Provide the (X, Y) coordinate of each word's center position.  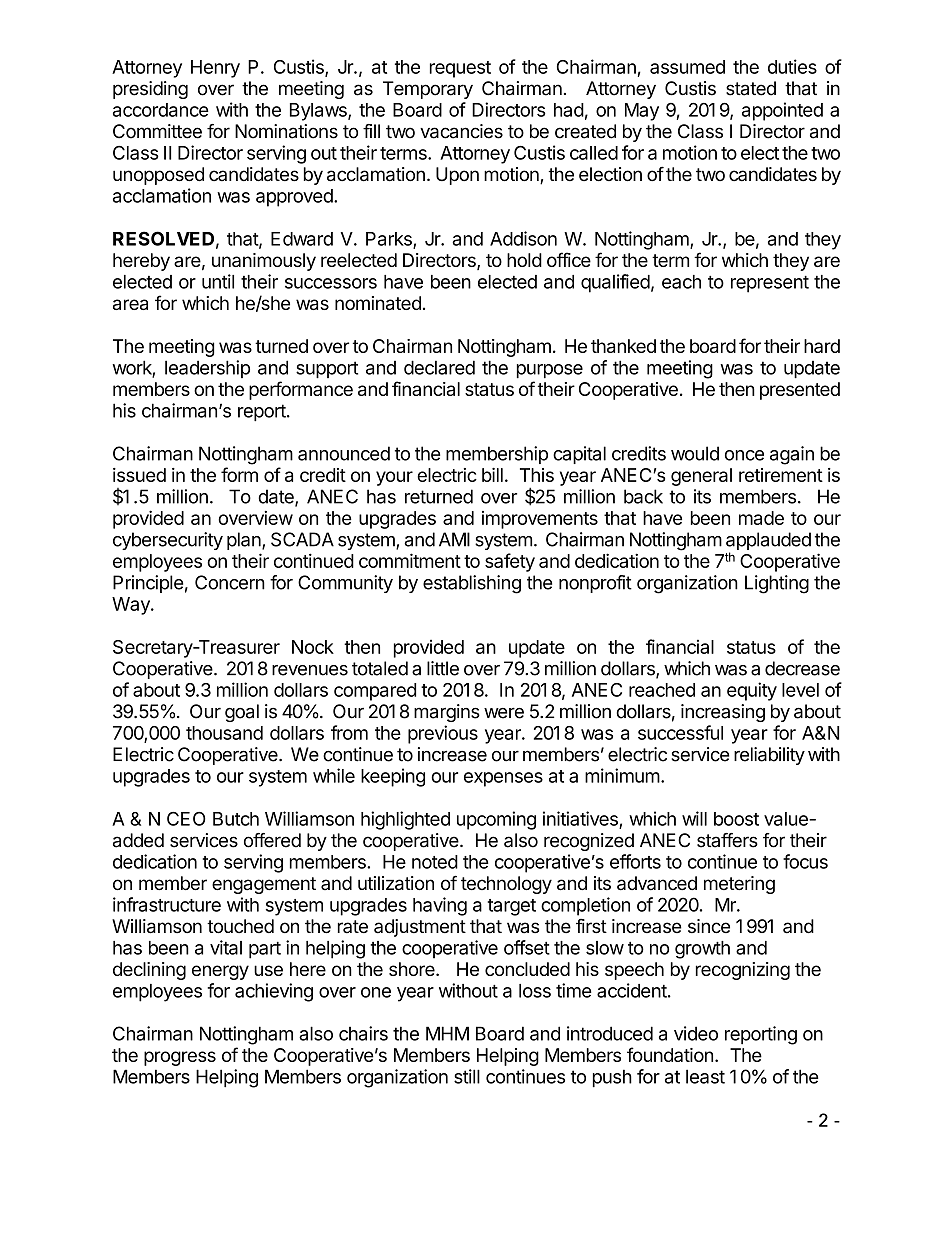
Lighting (777, 584)
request (460, 69)
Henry (215, 69)
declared (439, 367)
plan (245, 541)
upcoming (496, 820)
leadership (207, 369)
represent (770, 284)
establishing (472, 584)
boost (736, 819)
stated (751, 88)
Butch (236, 819)
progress (180, 1058)
